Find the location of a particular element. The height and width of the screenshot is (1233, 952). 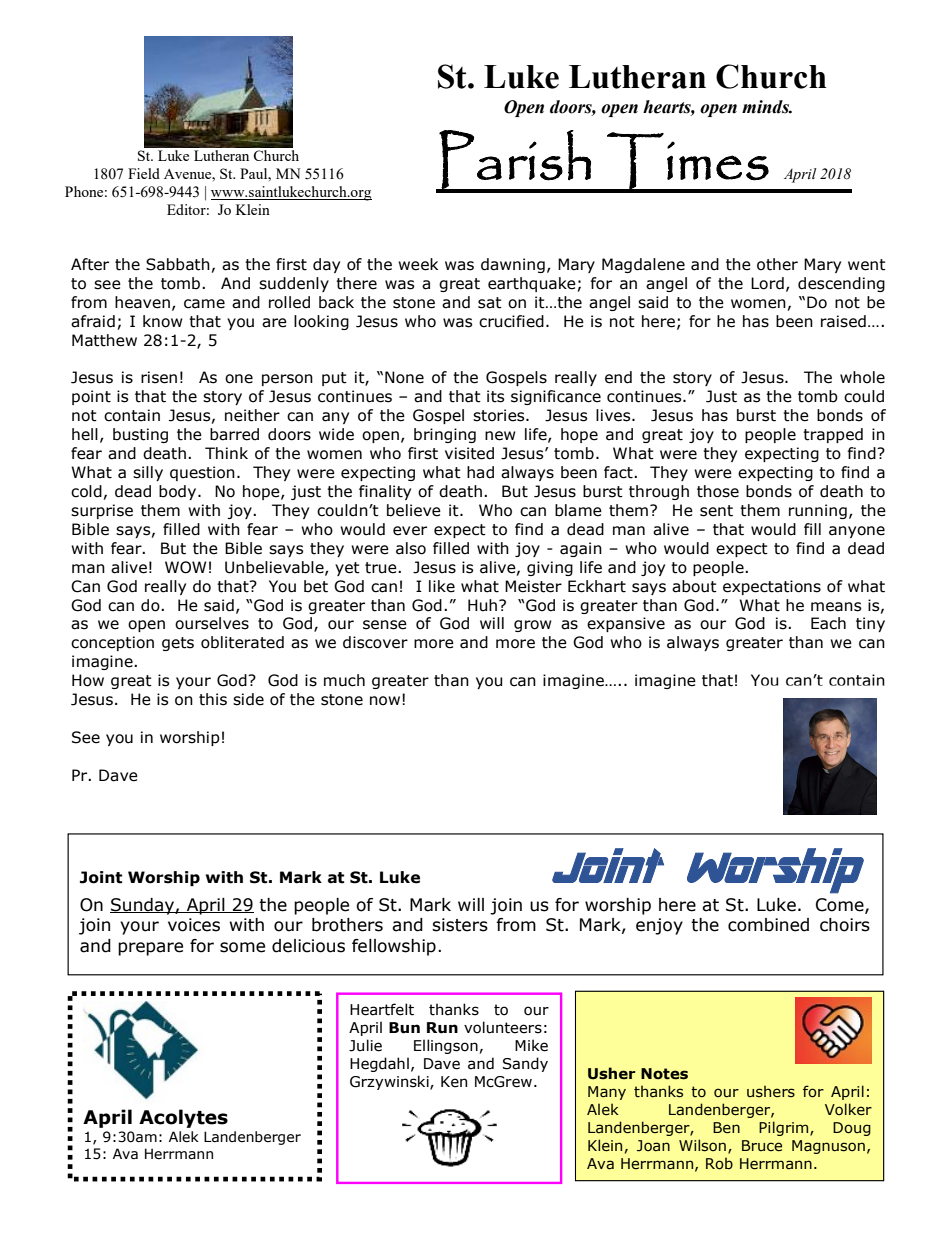

whole is located at coordinates (862, 377).
